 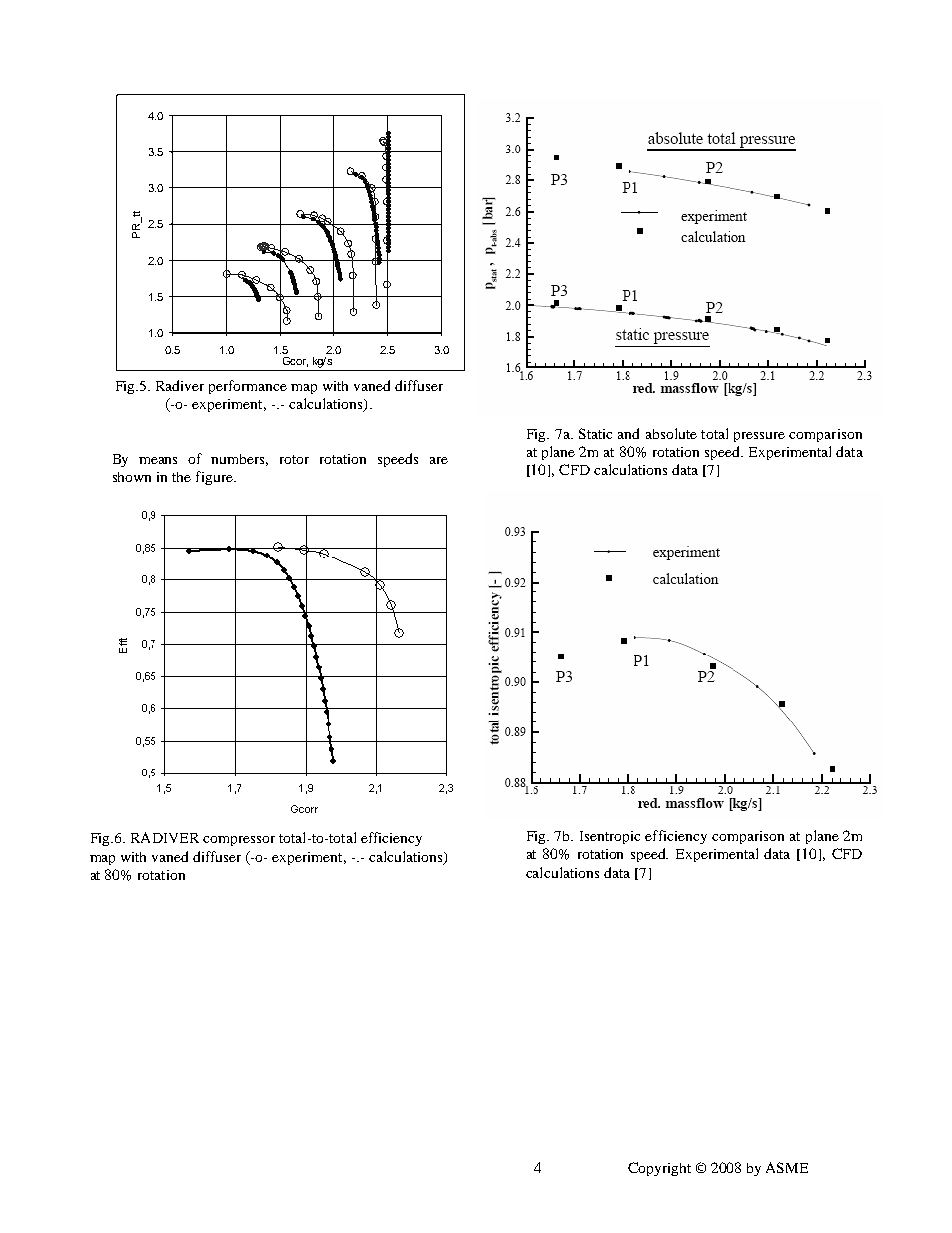 I want to click on Static, so click(x=595, y=433).
